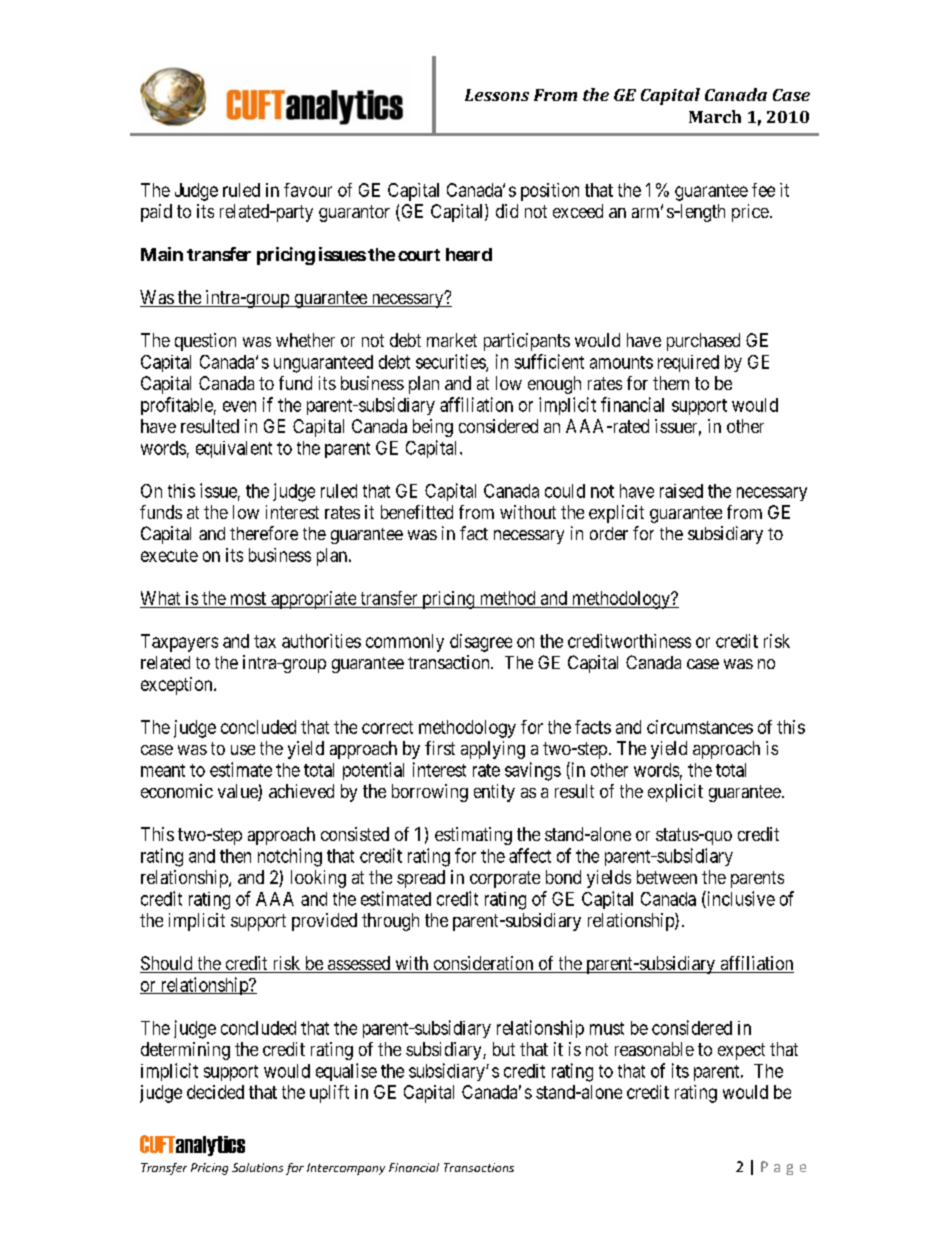  What do you see at coordinates (421, 879) in the screenshot?
I see `spread` at bounding box center [421, 879].
